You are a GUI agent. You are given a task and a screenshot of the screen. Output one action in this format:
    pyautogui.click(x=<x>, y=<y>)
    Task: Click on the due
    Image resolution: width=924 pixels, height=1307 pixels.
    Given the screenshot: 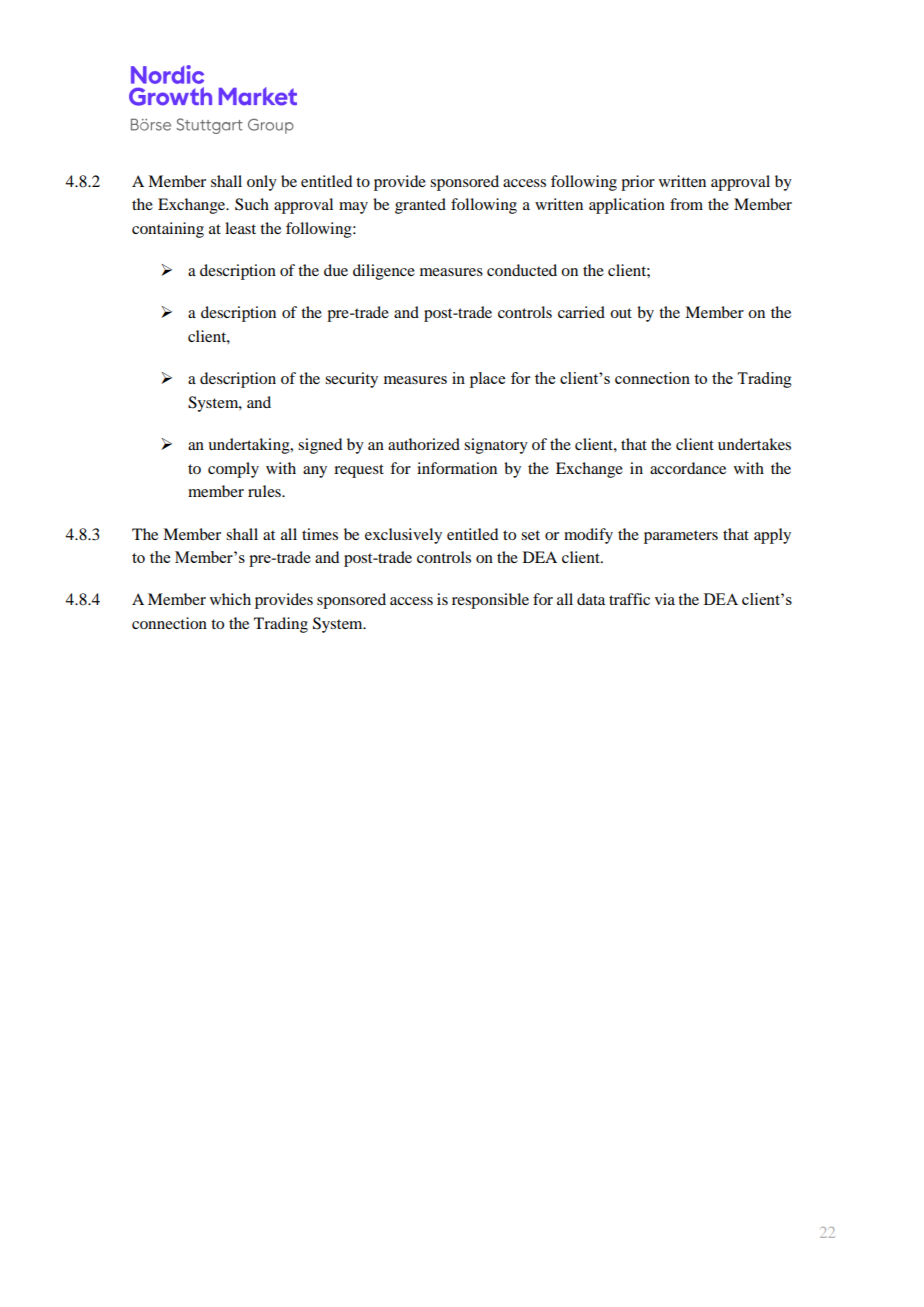 What is the action you would take?
    pyautogui.click(x=336, y=270)
